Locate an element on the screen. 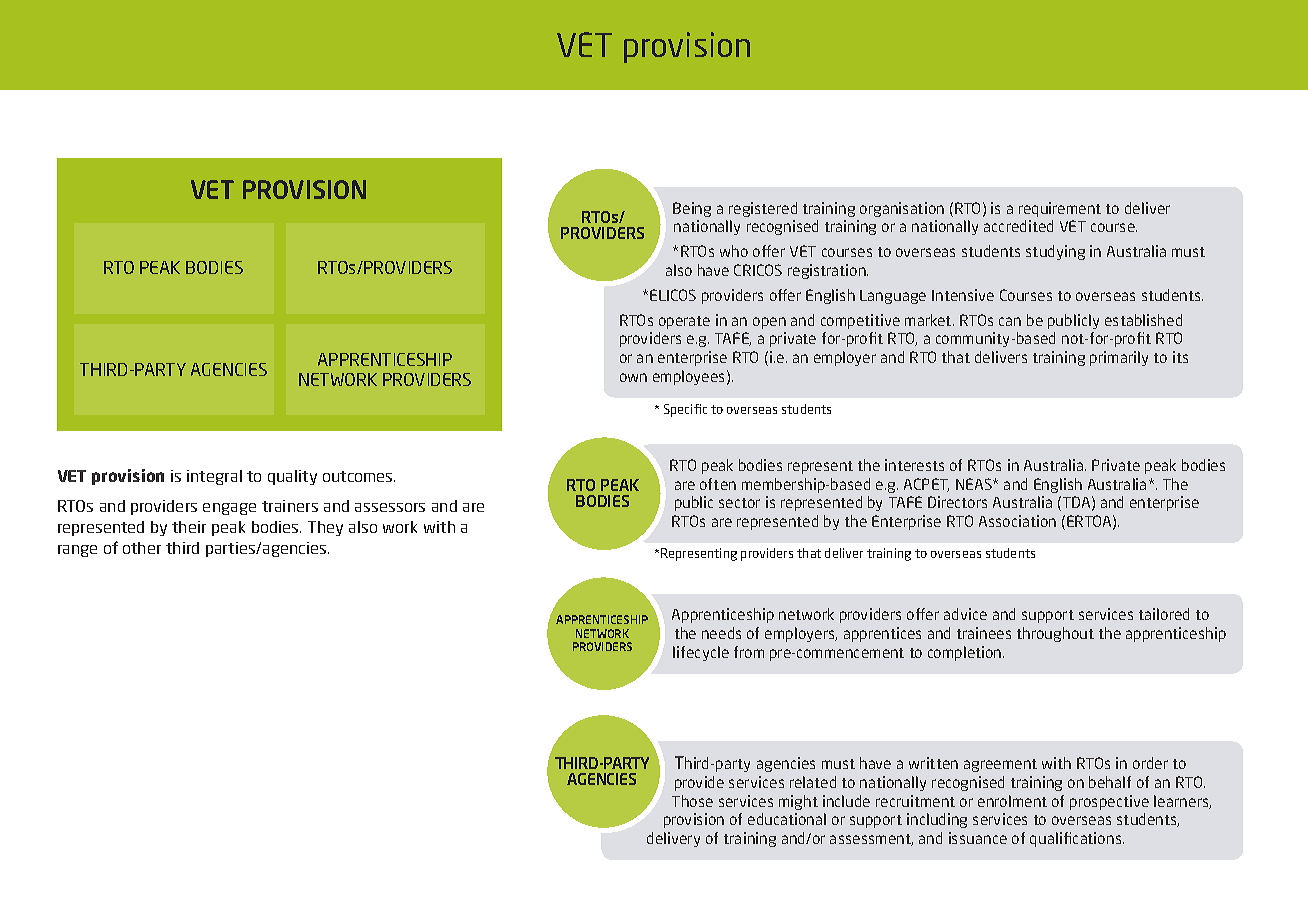 The height and width of the screenshot is (924, 1308). interests is located at coordinates (914, 465).
